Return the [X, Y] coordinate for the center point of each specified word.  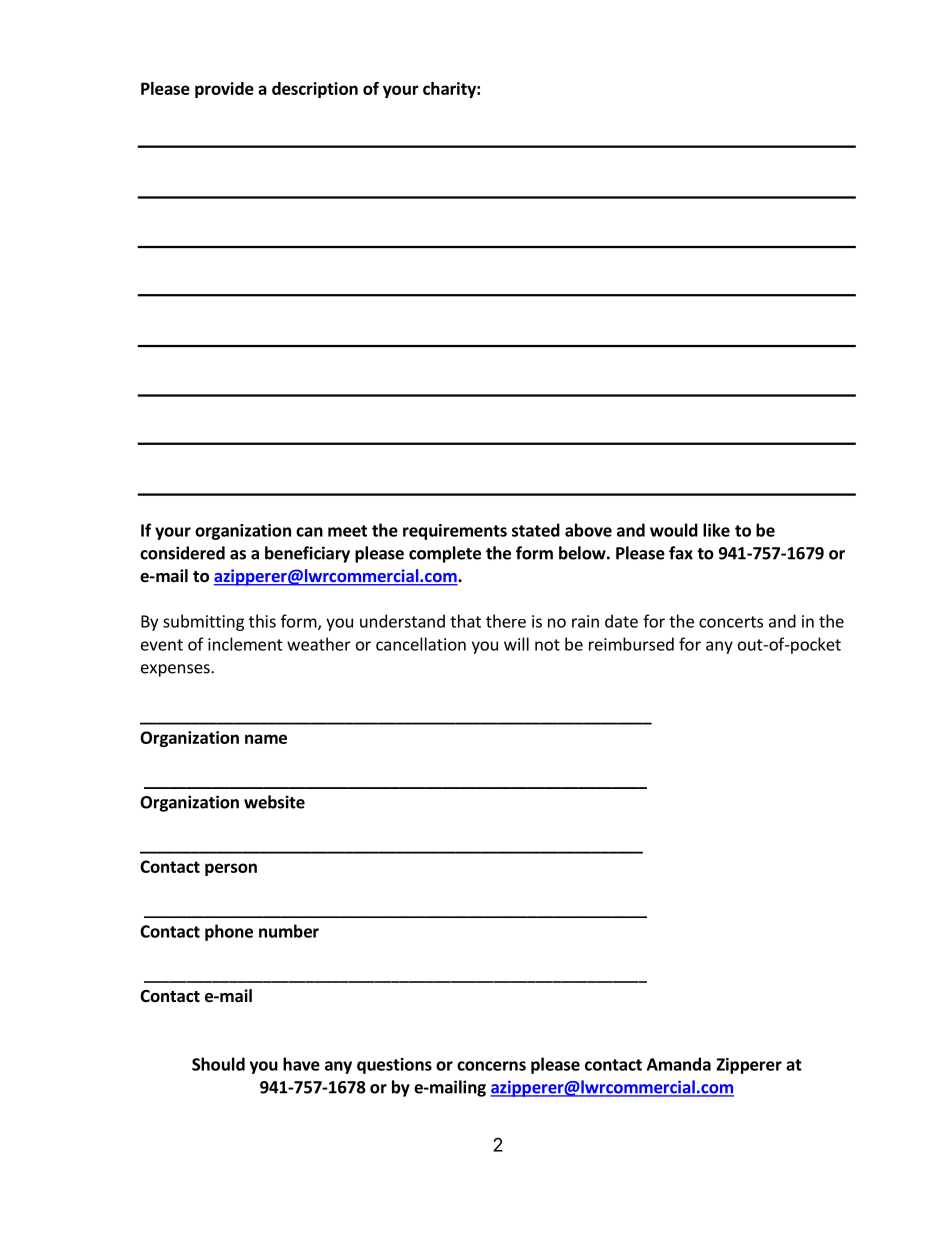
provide [224, 90]
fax [681, 553]
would [674, 530]
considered [182, 553]
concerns [491, 1066]
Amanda [679, 1064]
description [315, 90]
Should [218, 1064]
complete [445, 554]
